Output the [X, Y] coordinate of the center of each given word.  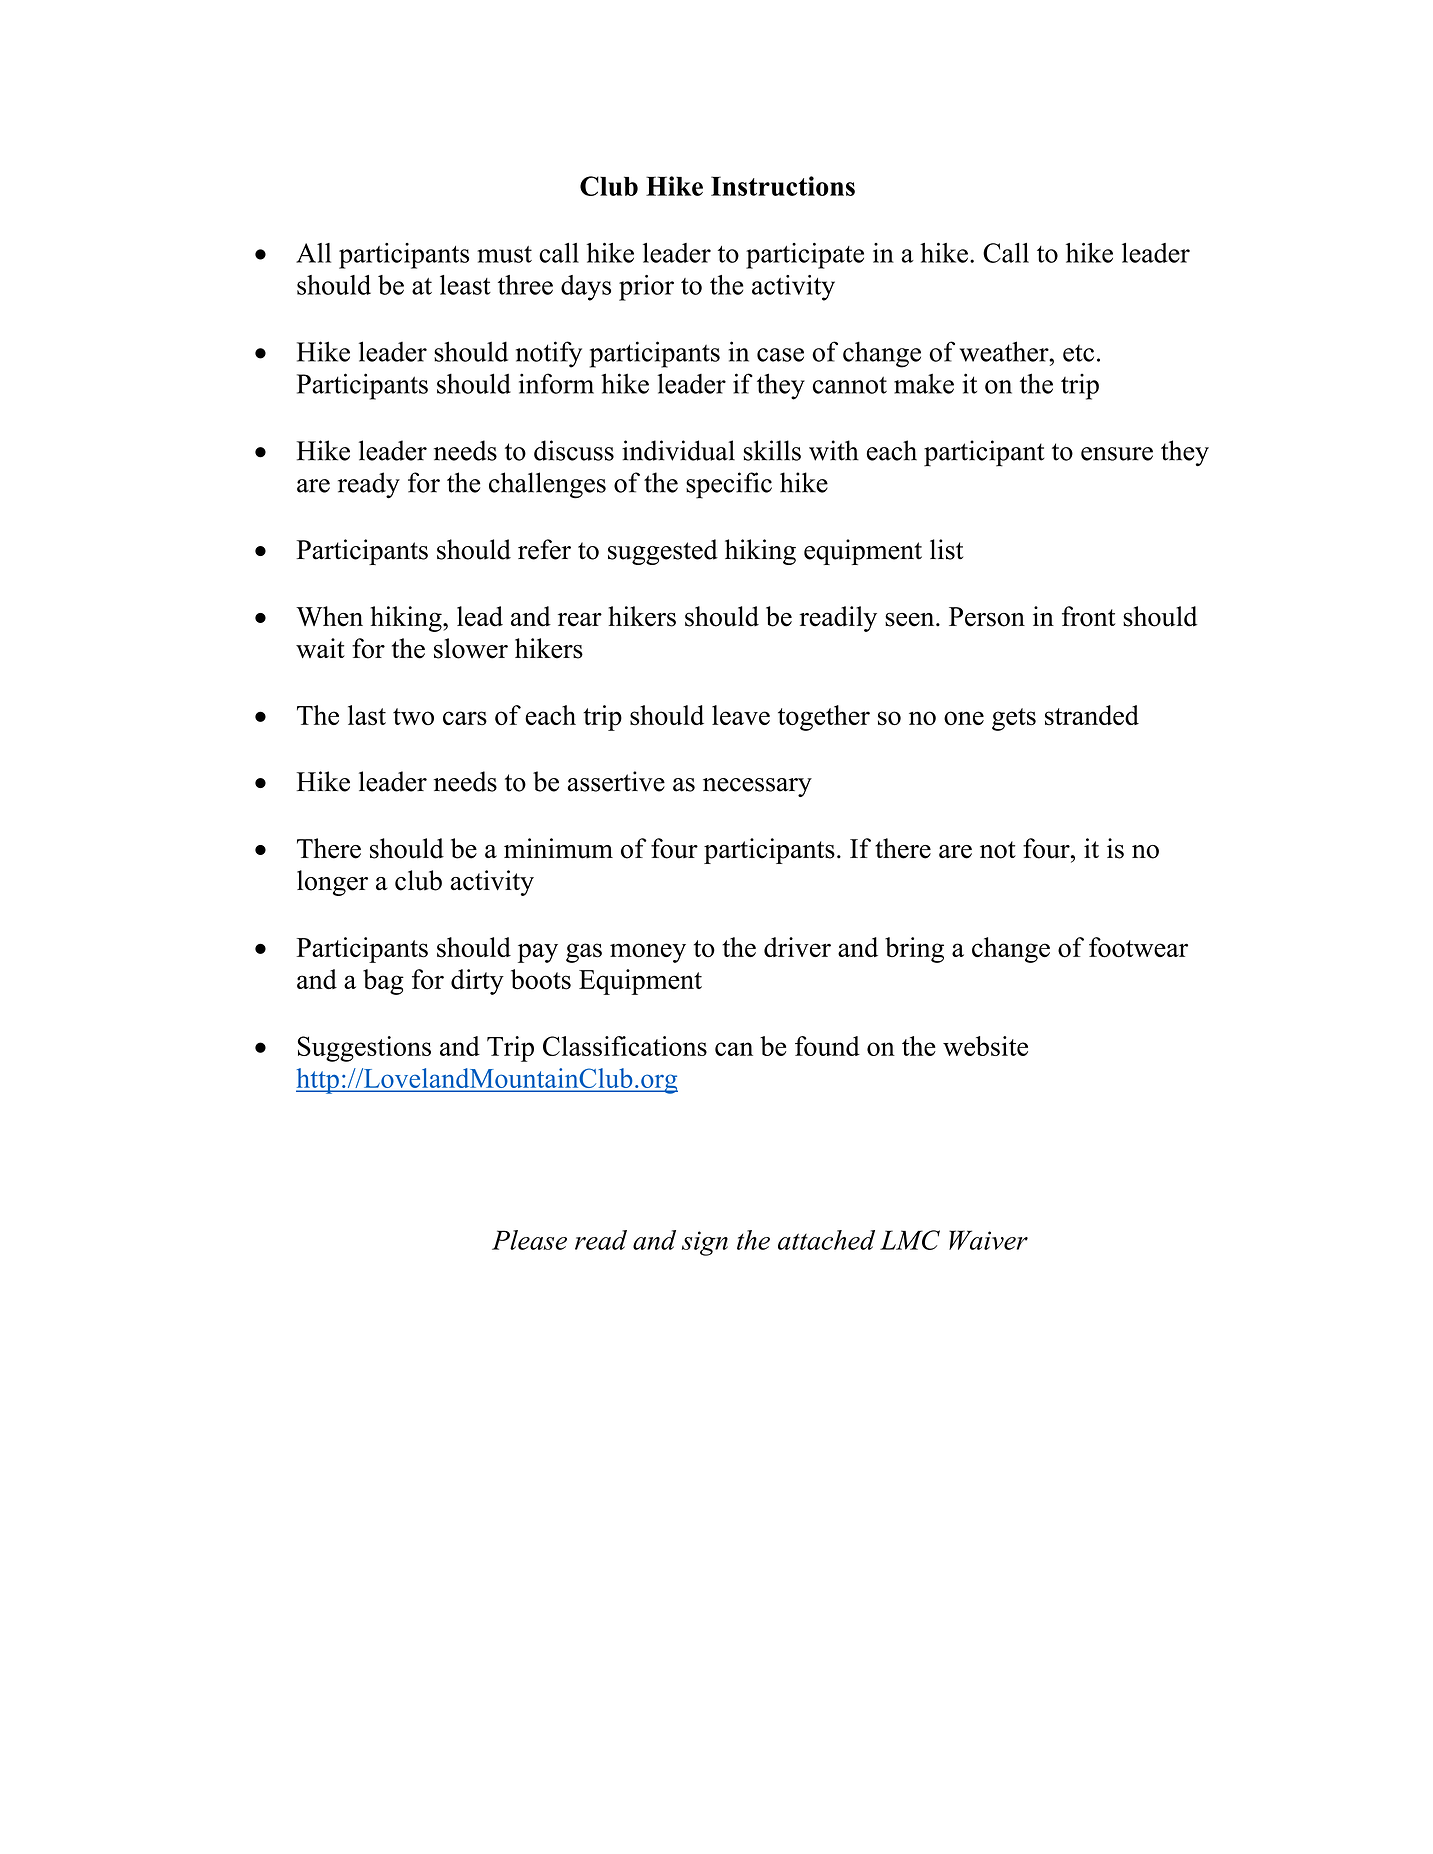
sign [705, 1243]
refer [544, 549]
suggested [663, 552]
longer [332, 883]
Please [529, 1240]
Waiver [988, 1240]
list [946, 549]
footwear [1138, 947]
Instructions [783, 186]
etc [1078, 353]
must [504, 254]
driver [797, 947]
